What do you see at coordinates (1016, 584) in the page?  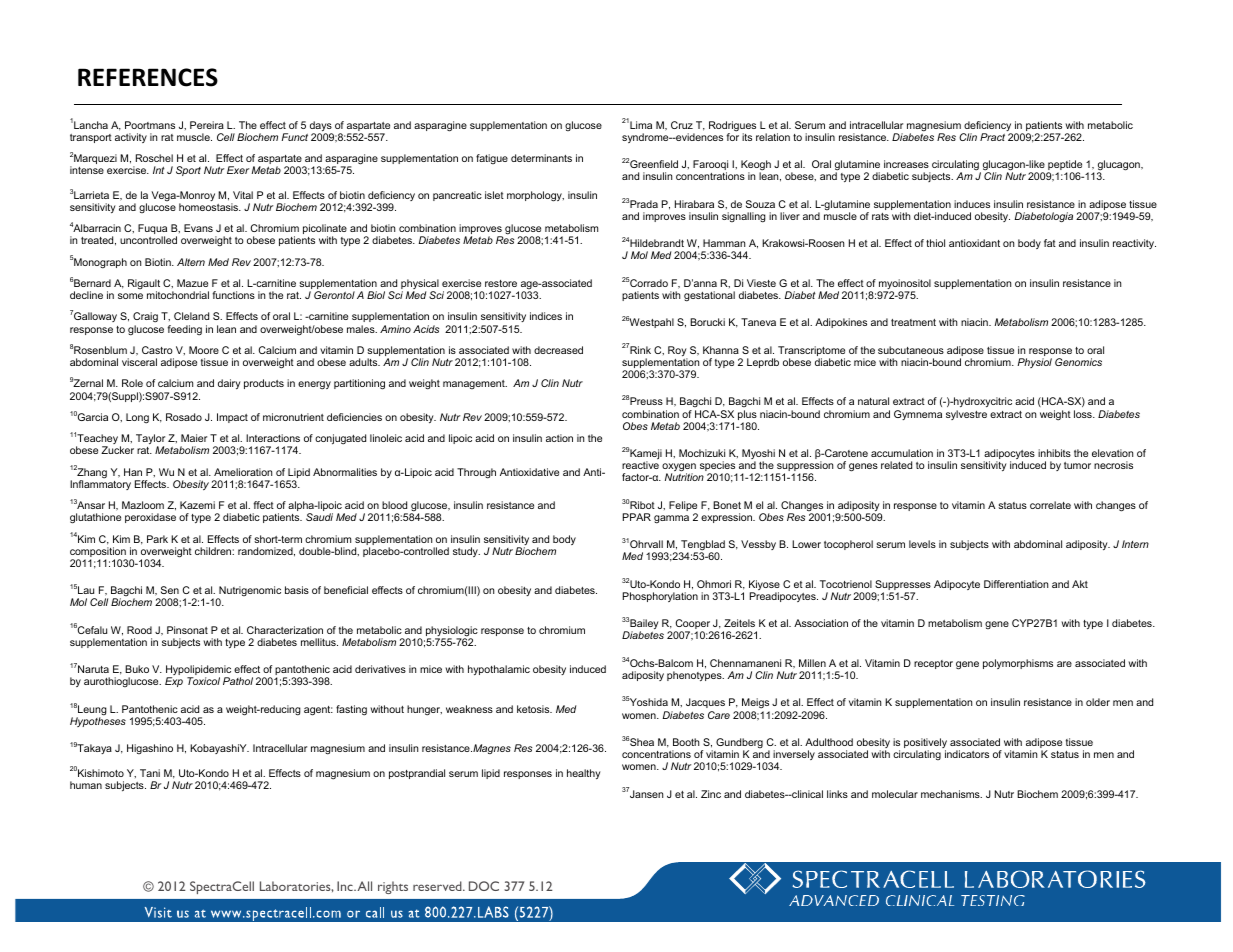 I see `Differentiation` at bounding box center [1016, 584].
